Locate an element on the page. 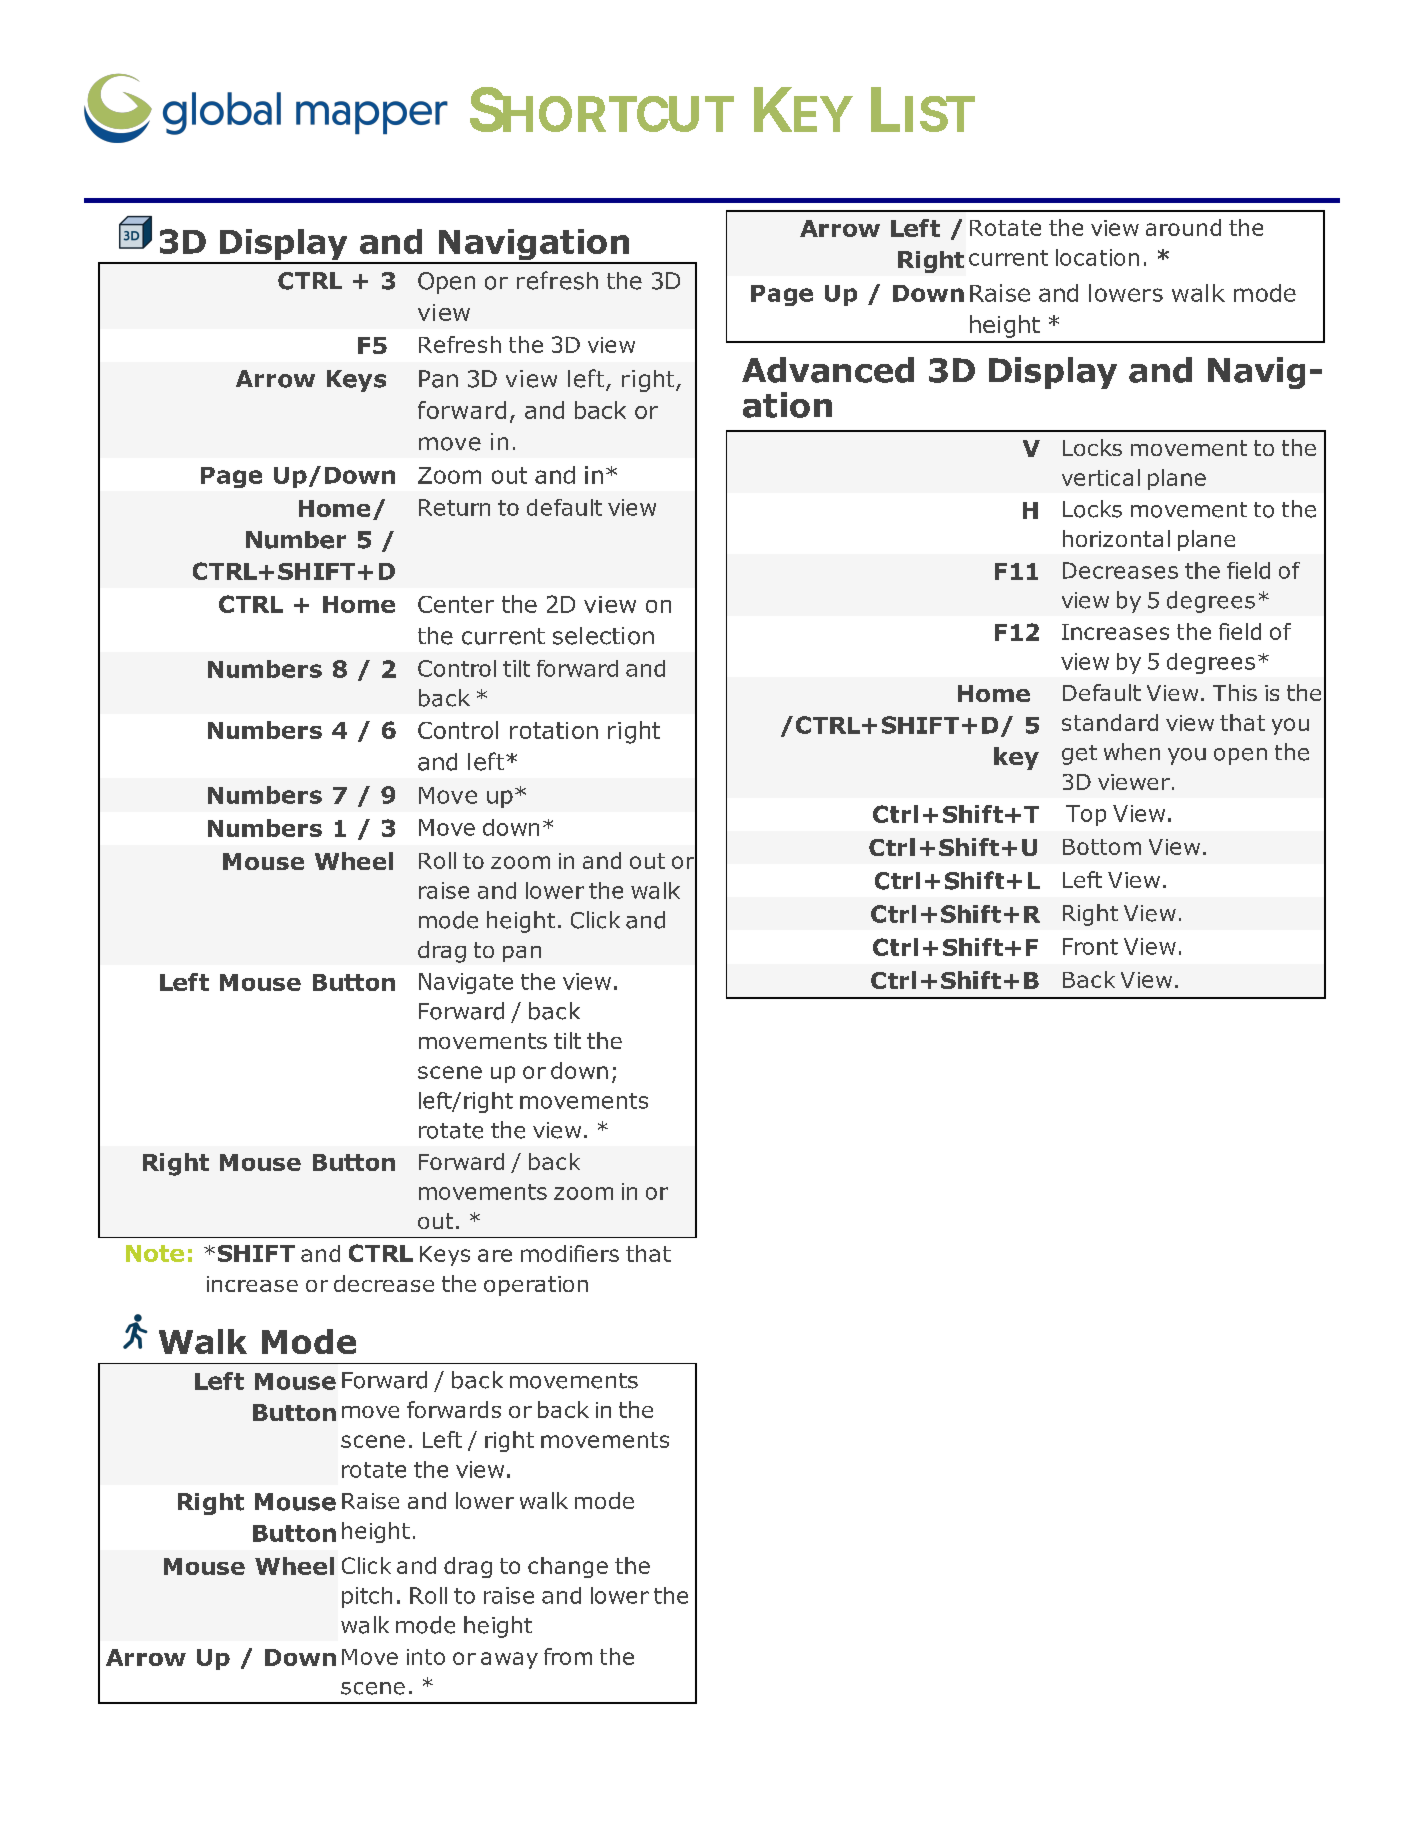  Return is located at coordinates (454, 507).
